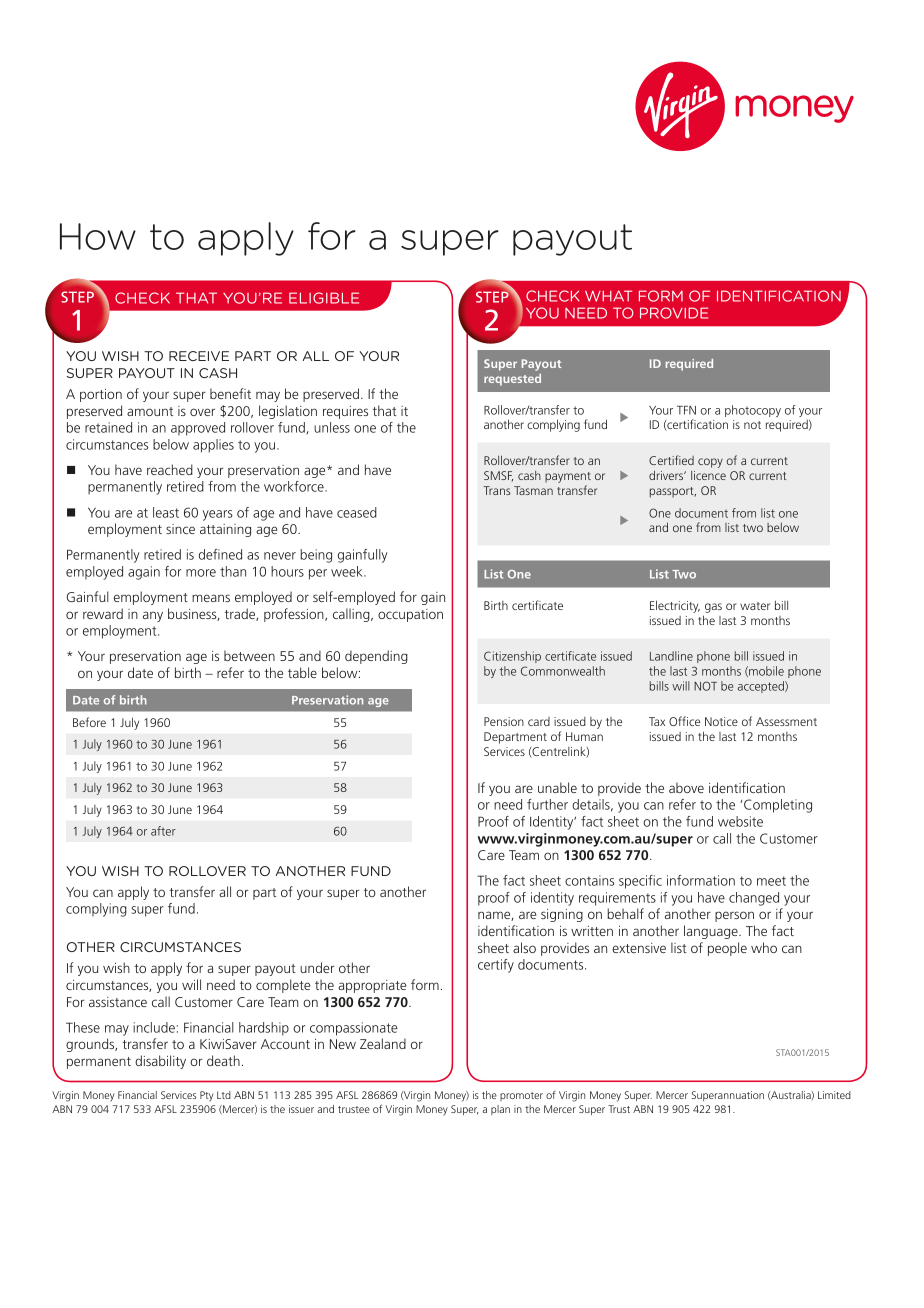 This document has height=1308, width=924. Describe the element at coordinates (324, 298) in the document. I see `ELIGIBLE` at that location.
